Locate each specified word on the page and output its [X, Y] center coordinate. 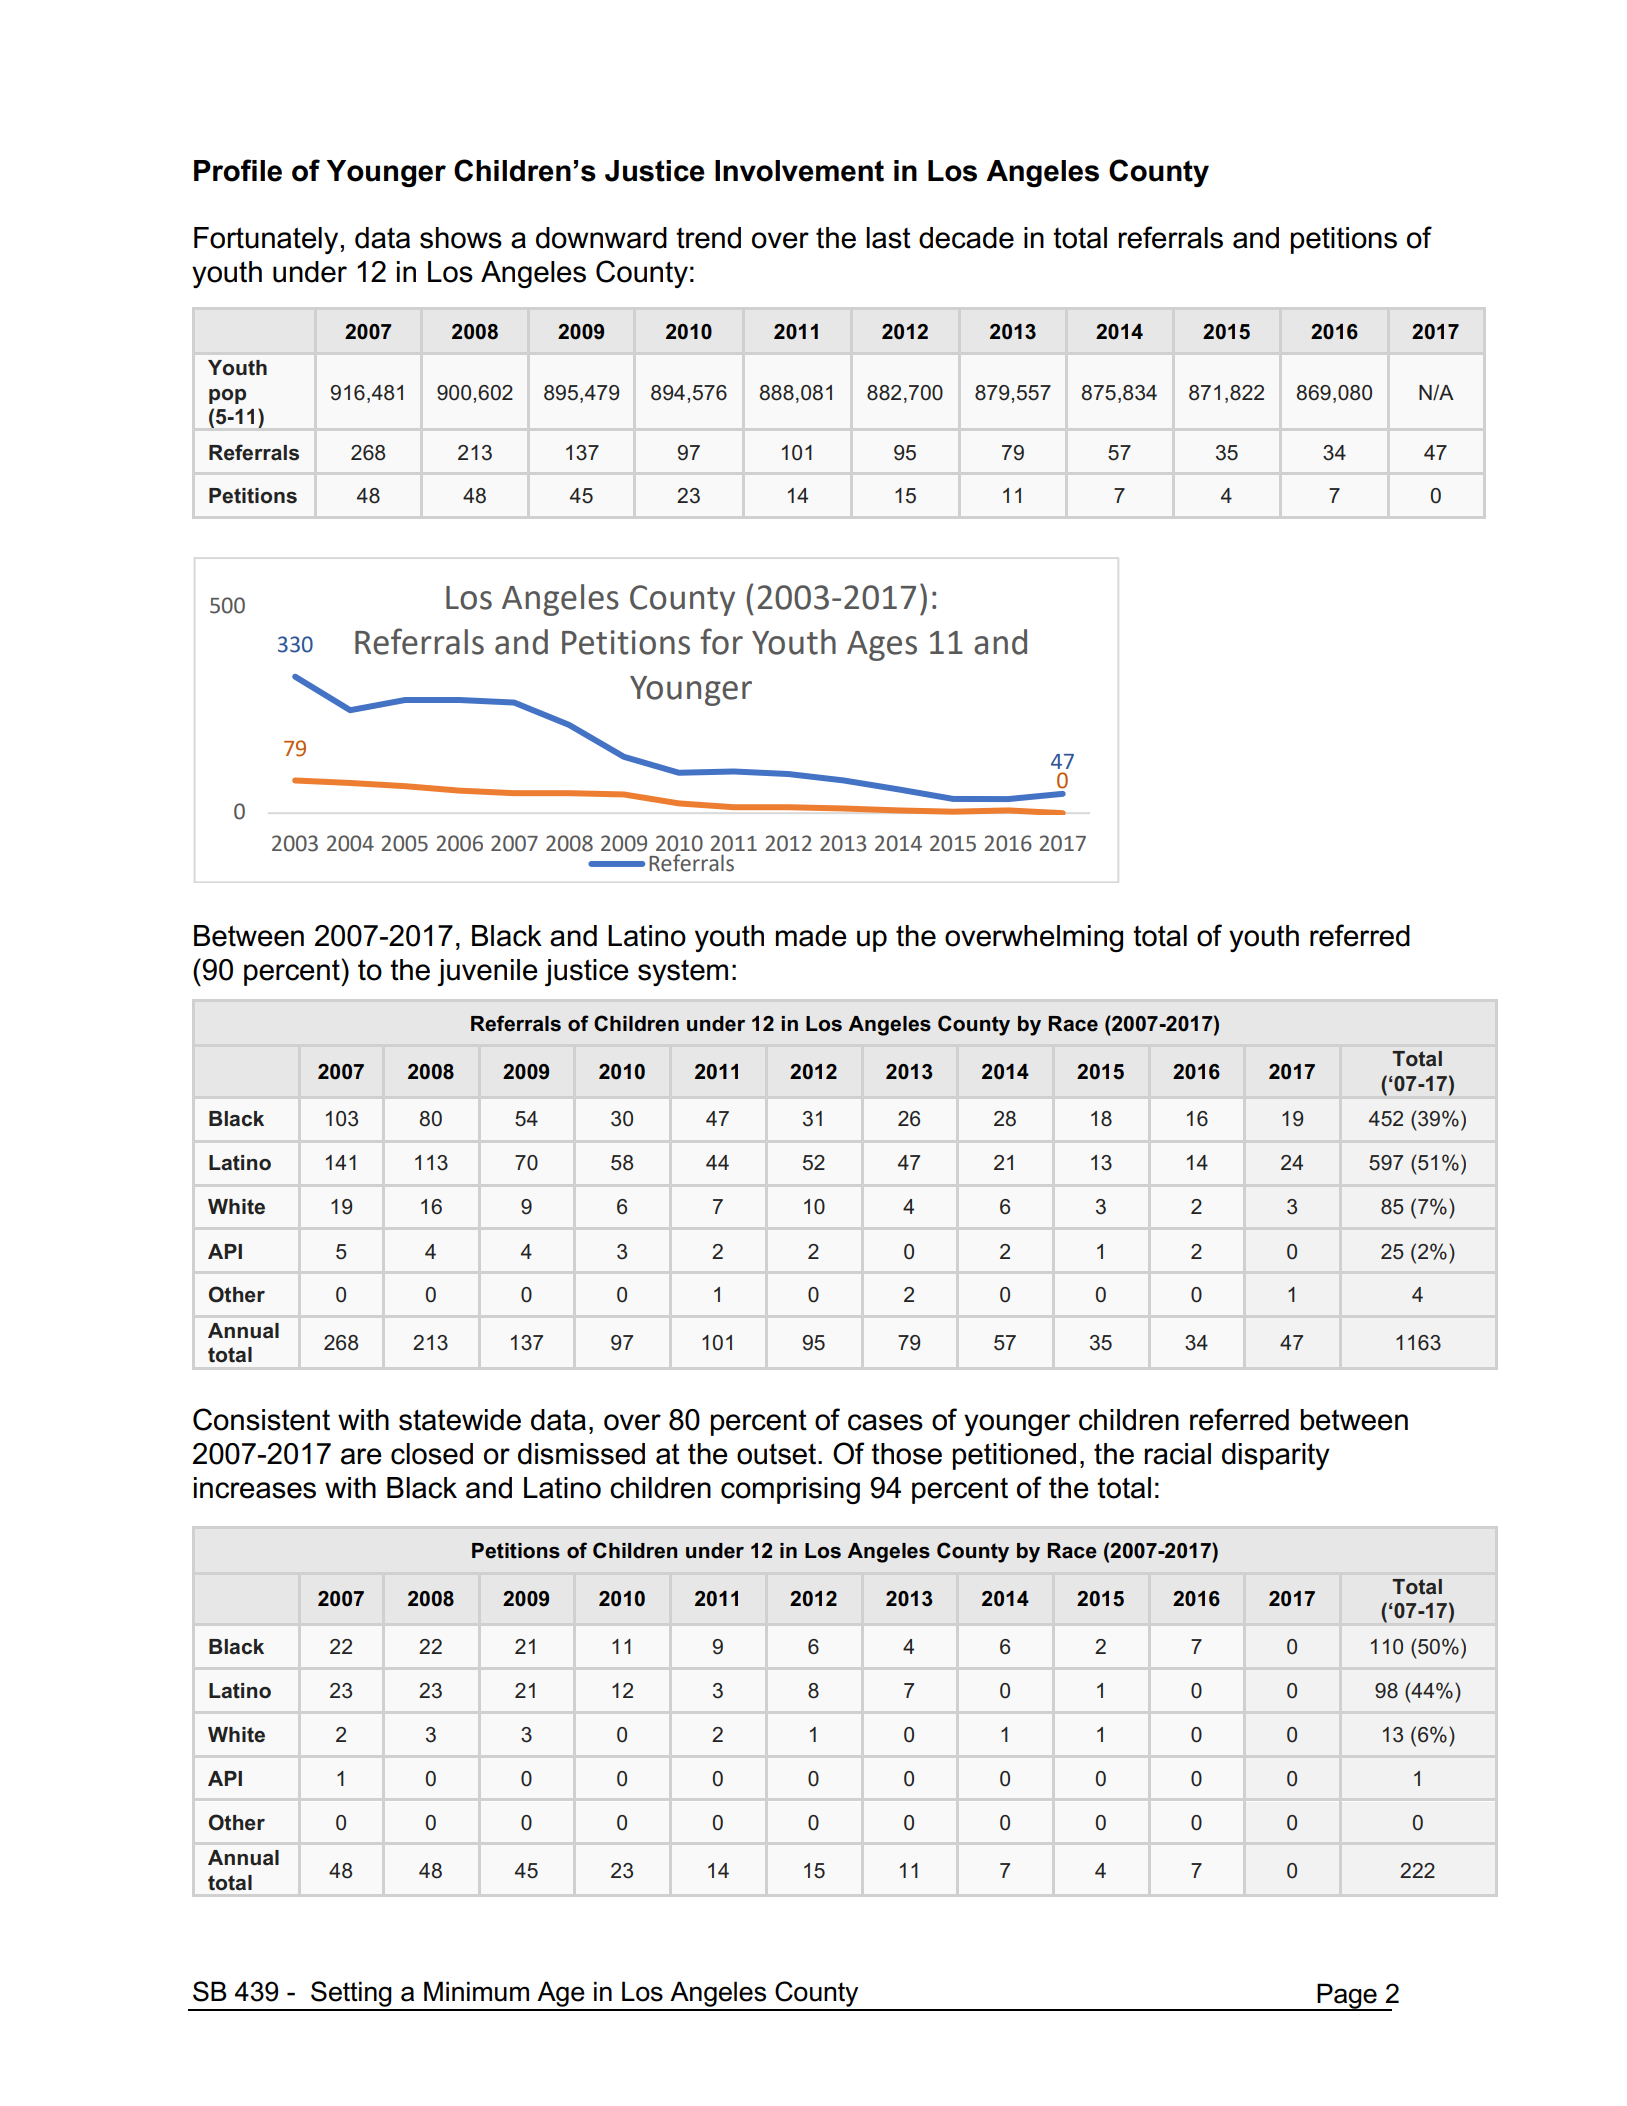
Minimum [476, 1991]
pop [227, 396]
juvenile [487, 972]
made [811, 936]
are [361, 1456]
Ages [882, 646]
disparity [1276, 1456]
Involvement [799, 171]
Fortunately [266, 240]
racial [1177, 1454]
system [683, 972]
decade [966, 238]
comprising [790, 1490]
